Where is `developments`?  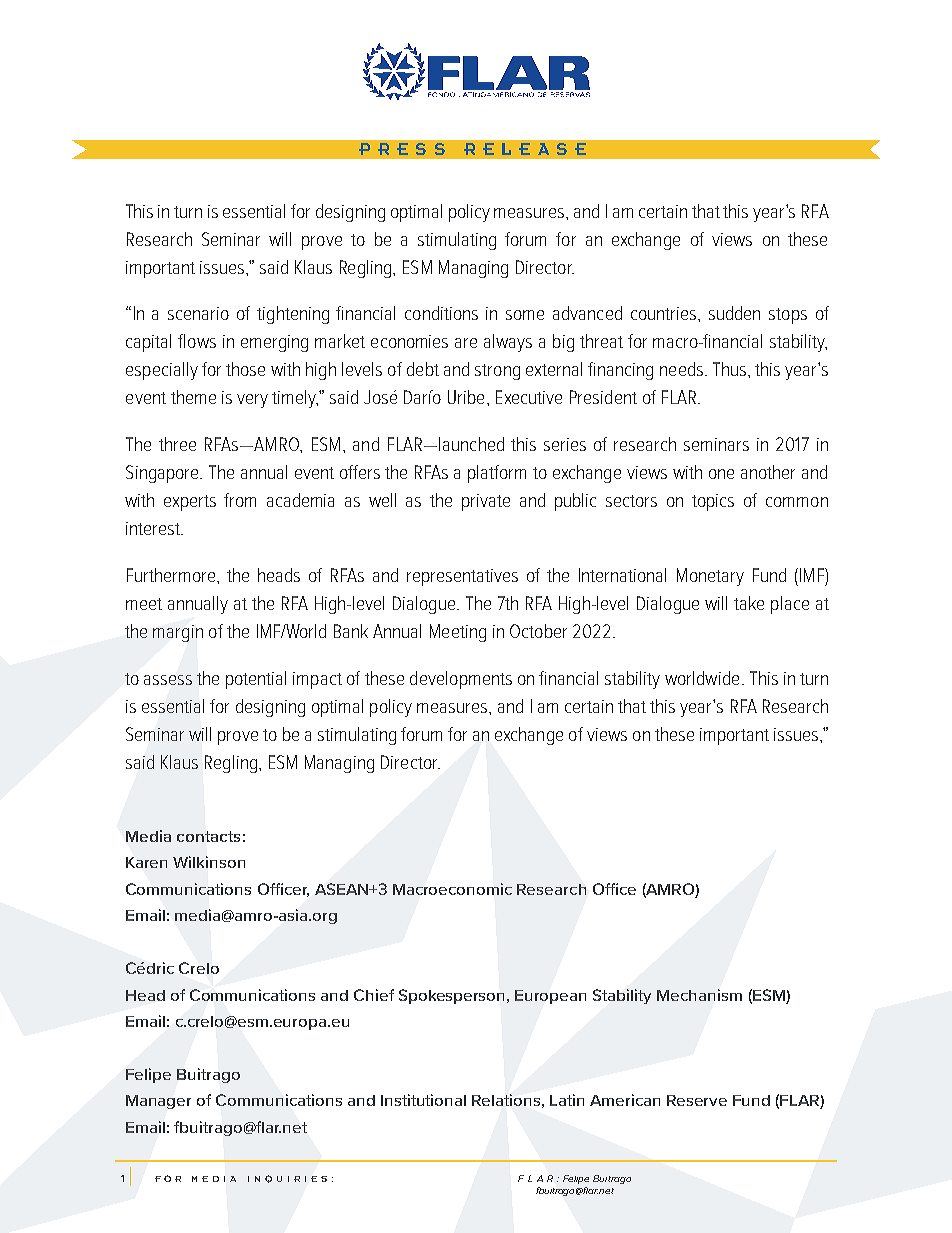 developments is located at coordinates (461, 680).
